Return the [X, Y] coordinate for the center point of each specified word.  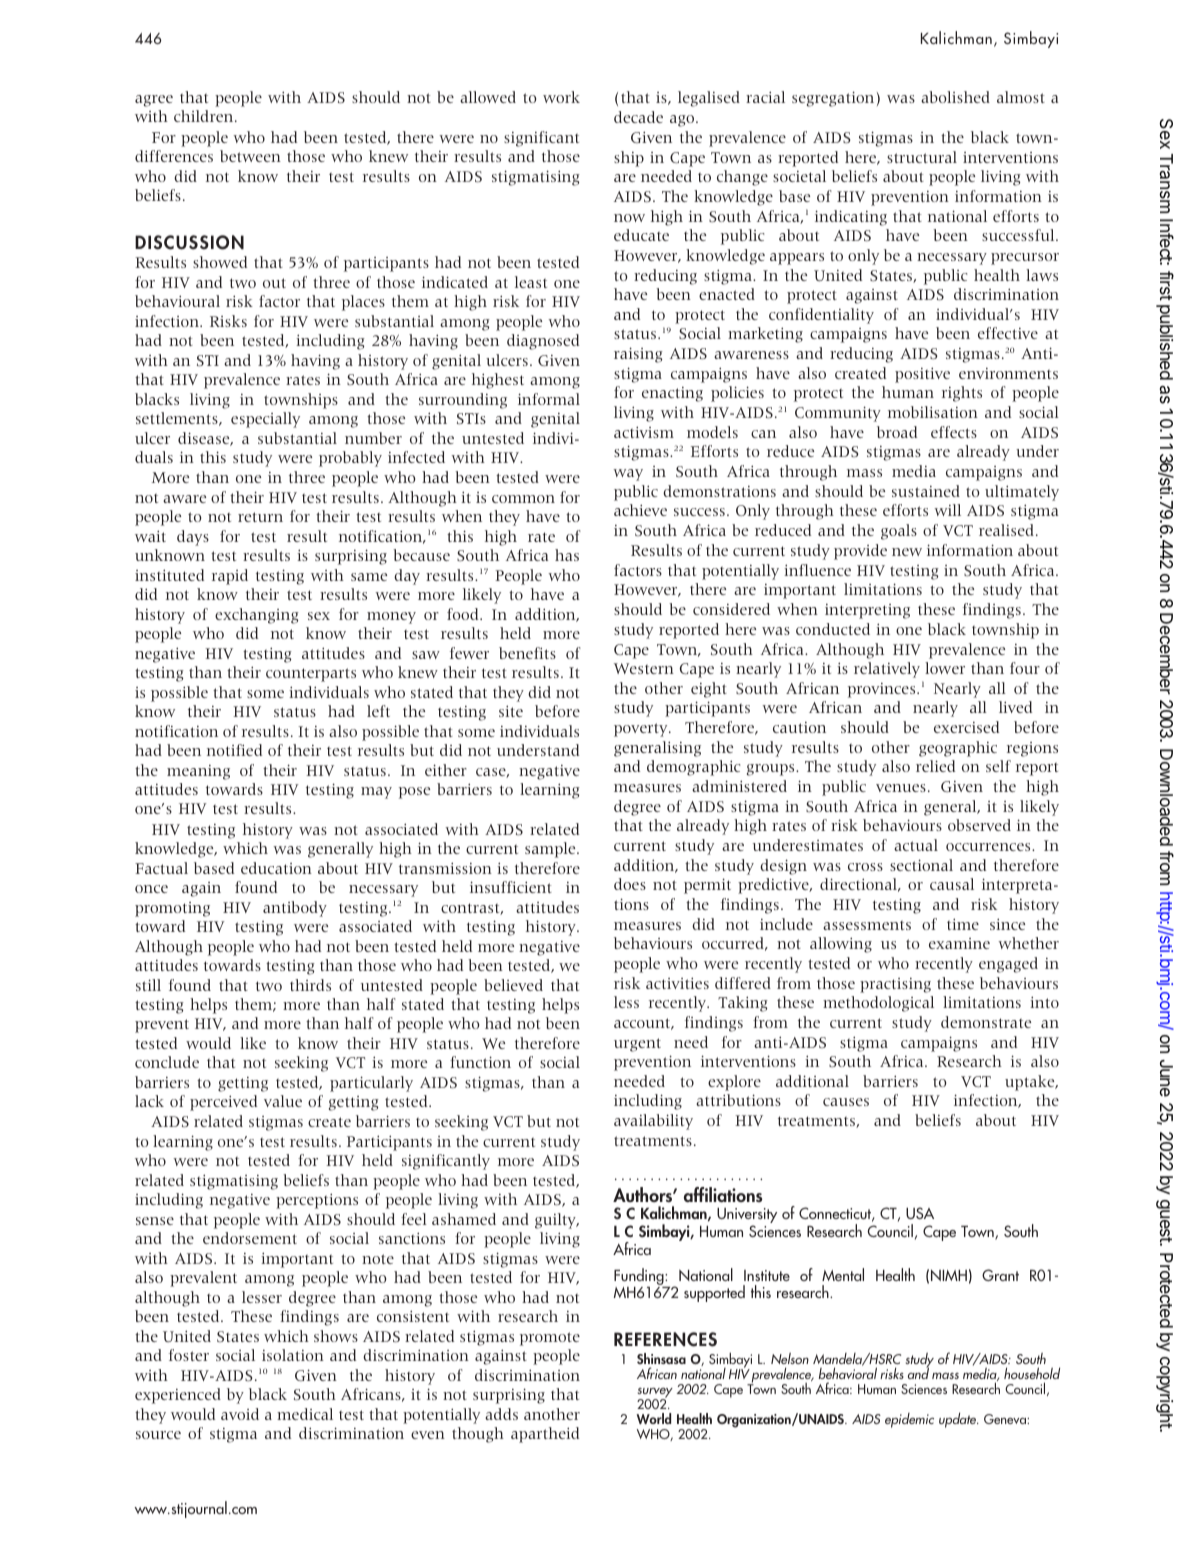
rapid [230, 577]
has [567, 555]
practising [895, 985]
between [250, 156]
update [959, 1420]
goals [899, 532]
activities [677, 983]
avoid [240, 1414]
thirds [310, 985]
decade [638, 117]
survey [655, 1394]
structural [922, 157]
